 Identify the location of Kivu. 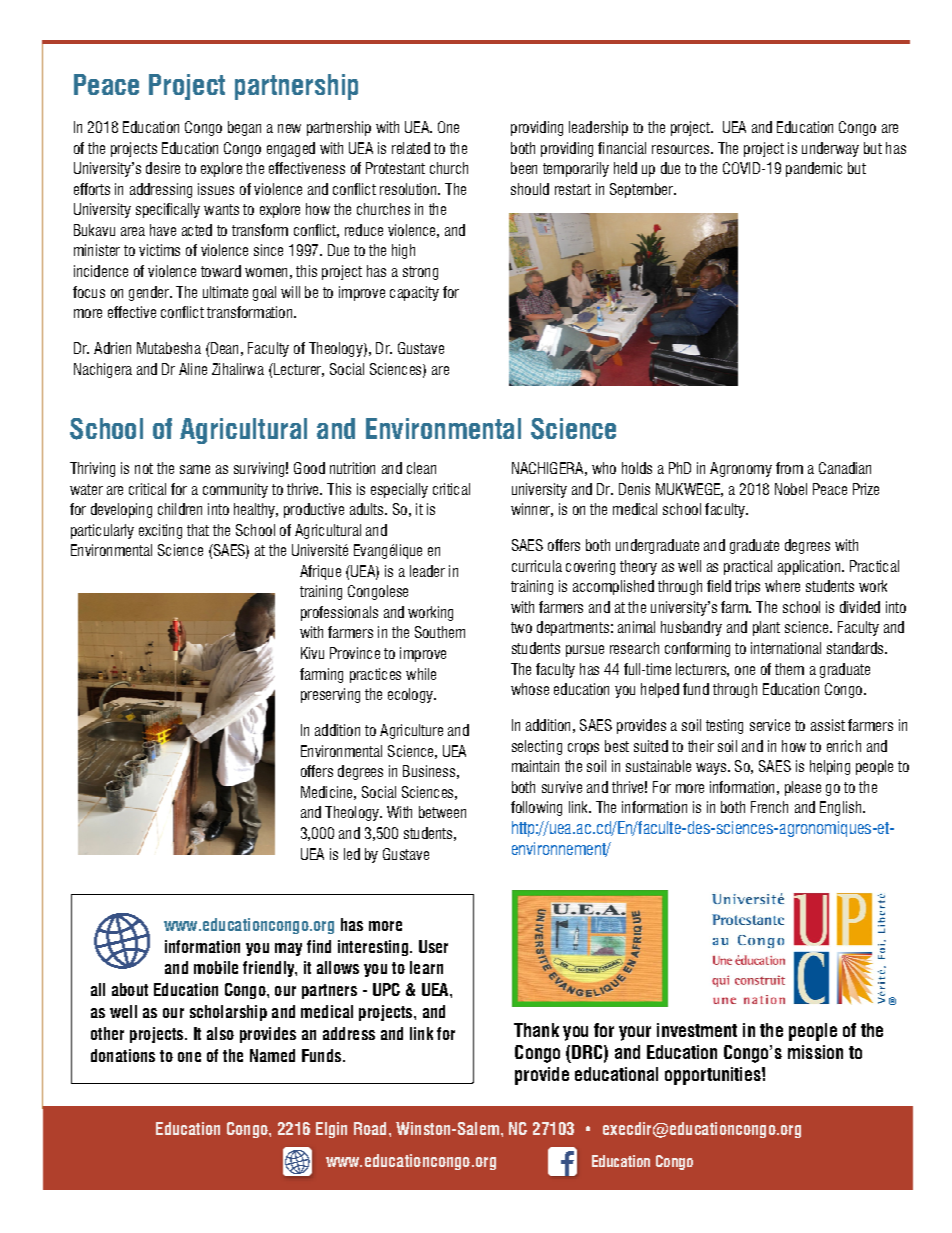
(312, 653).
